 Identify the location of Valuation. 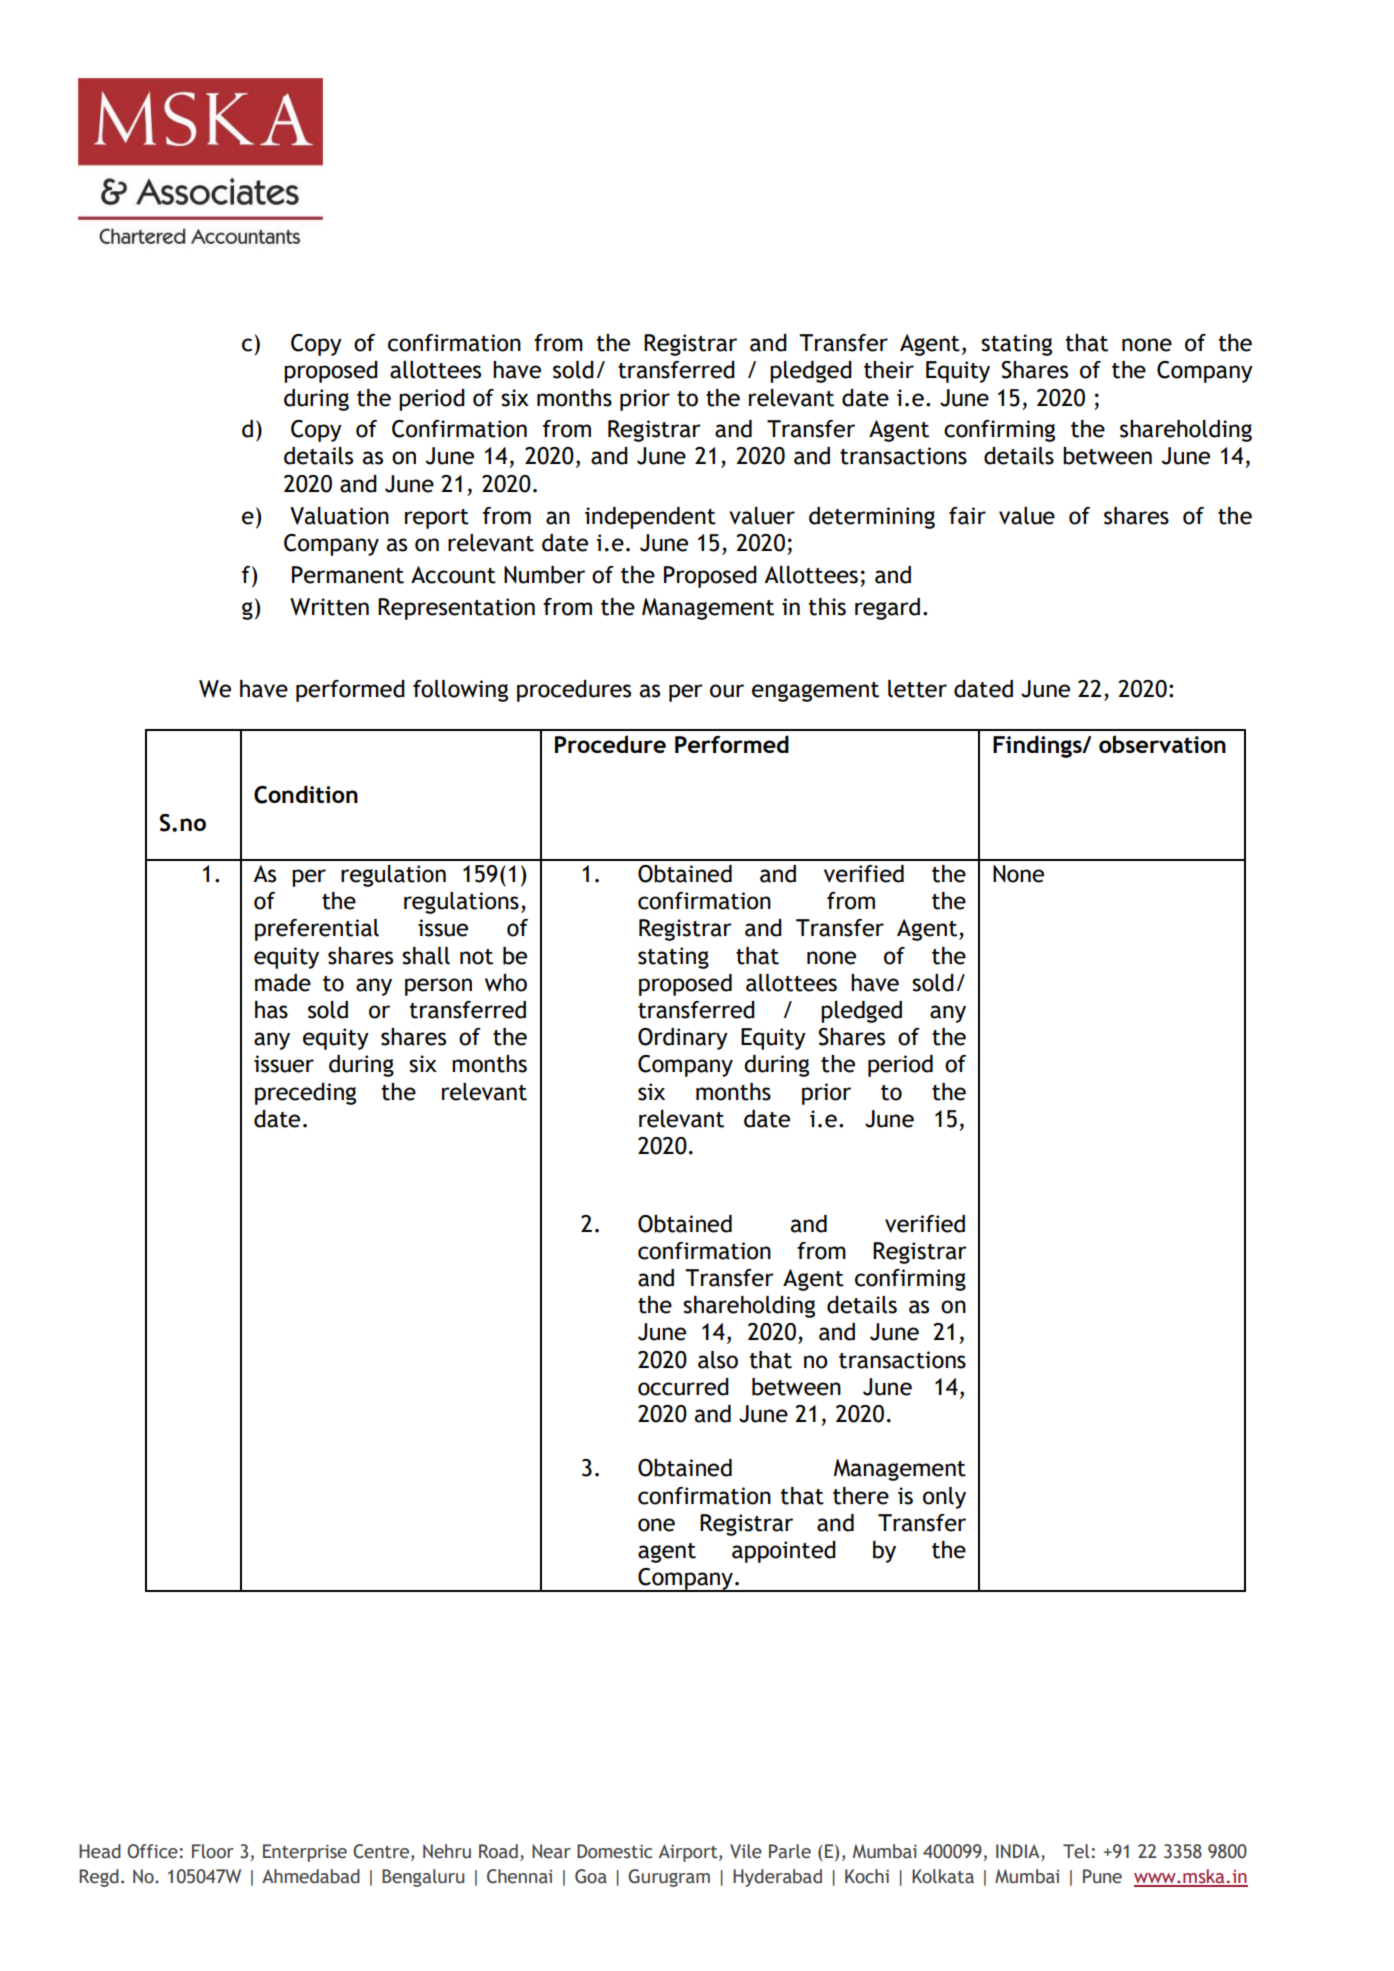
(339, 516).
